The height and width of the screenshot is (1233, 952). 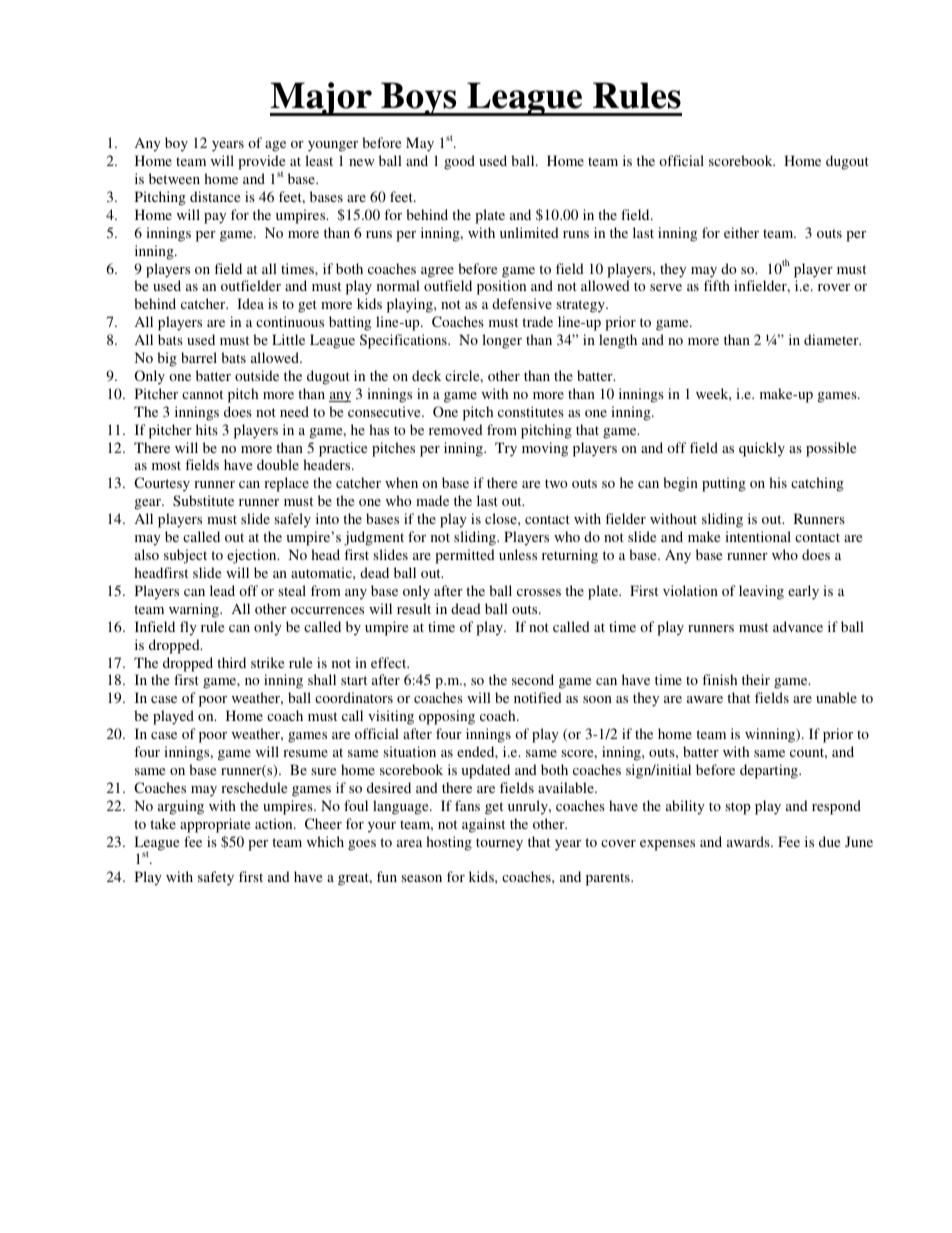 I want to click on two, so click(x=556, y=483).
